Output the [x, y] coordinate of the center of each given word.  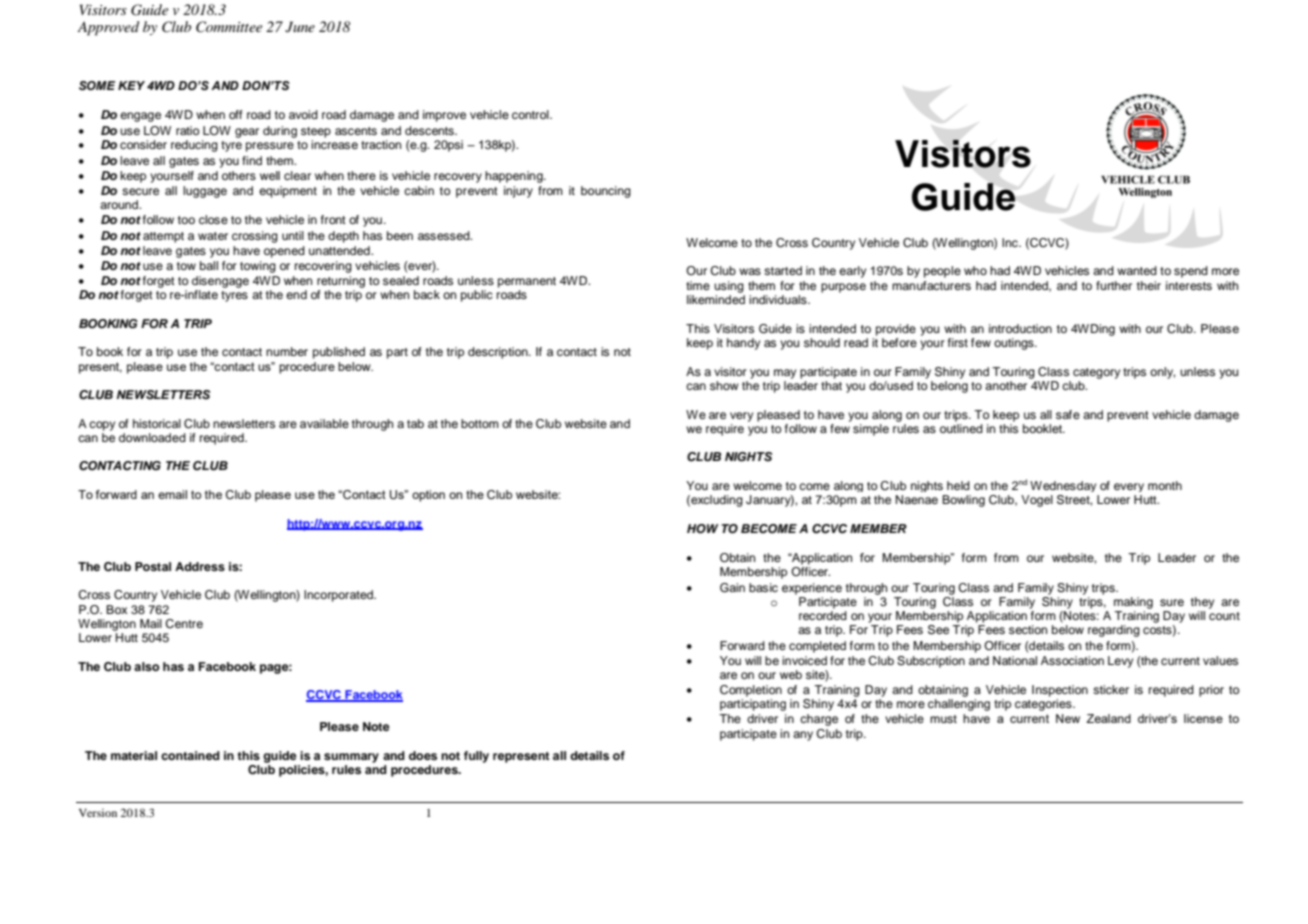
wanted [1137, 270]
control [531, 114]
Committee [229, 27]
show [724, 385]
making [1133, 603]
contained [190, 755]
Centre [184, 624]
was [750, 271]
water [213, 236]
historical [157, 423]
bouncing [606, 192]
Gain [732, 588]
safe [1068, 414]
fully [476, 757]
